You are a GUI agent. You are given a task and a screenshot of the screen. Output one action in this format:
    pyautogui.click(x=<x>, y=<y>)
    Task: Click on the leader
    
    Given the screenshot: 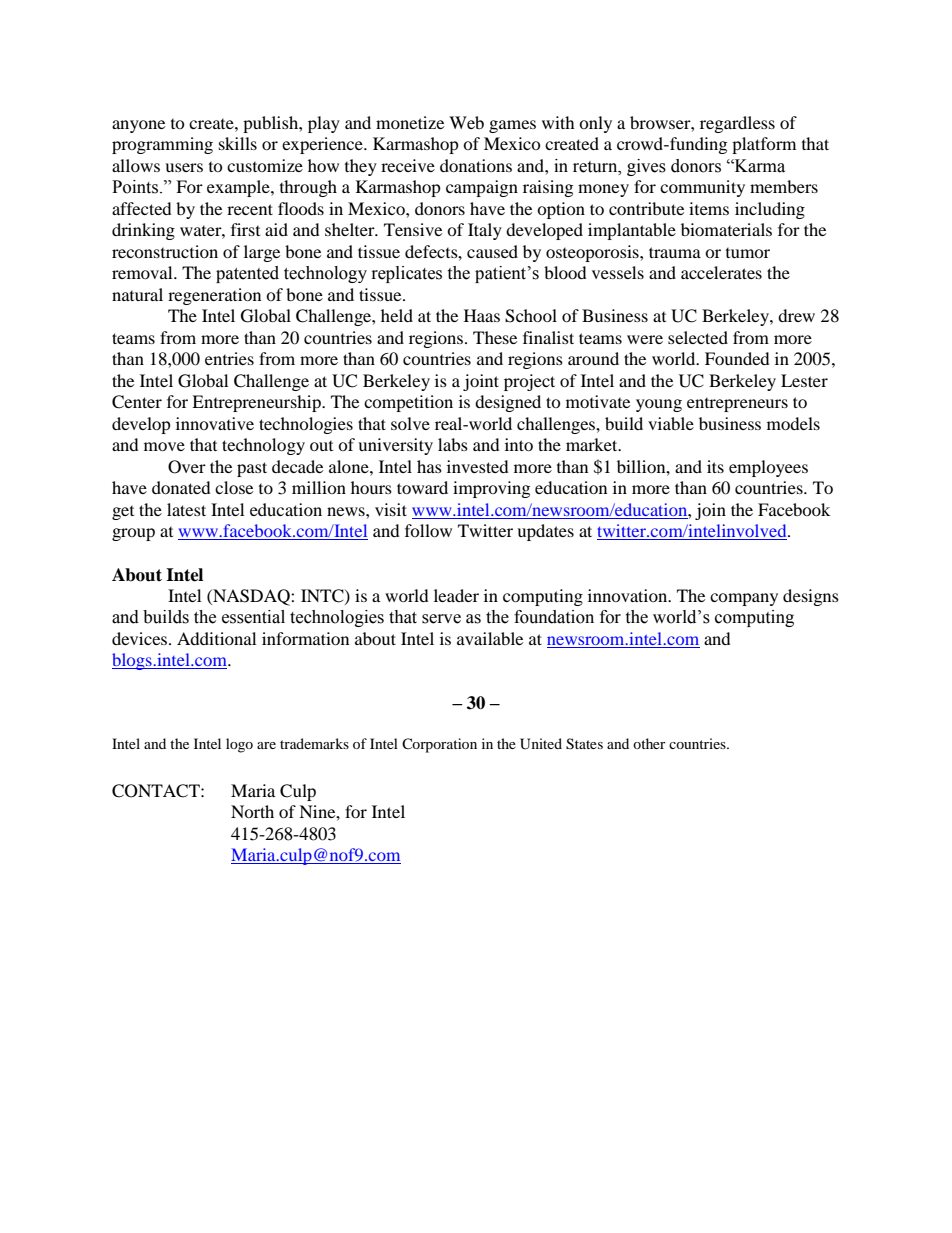 What is the action you would take?
    pyautogui.click(x=456, y=595)
